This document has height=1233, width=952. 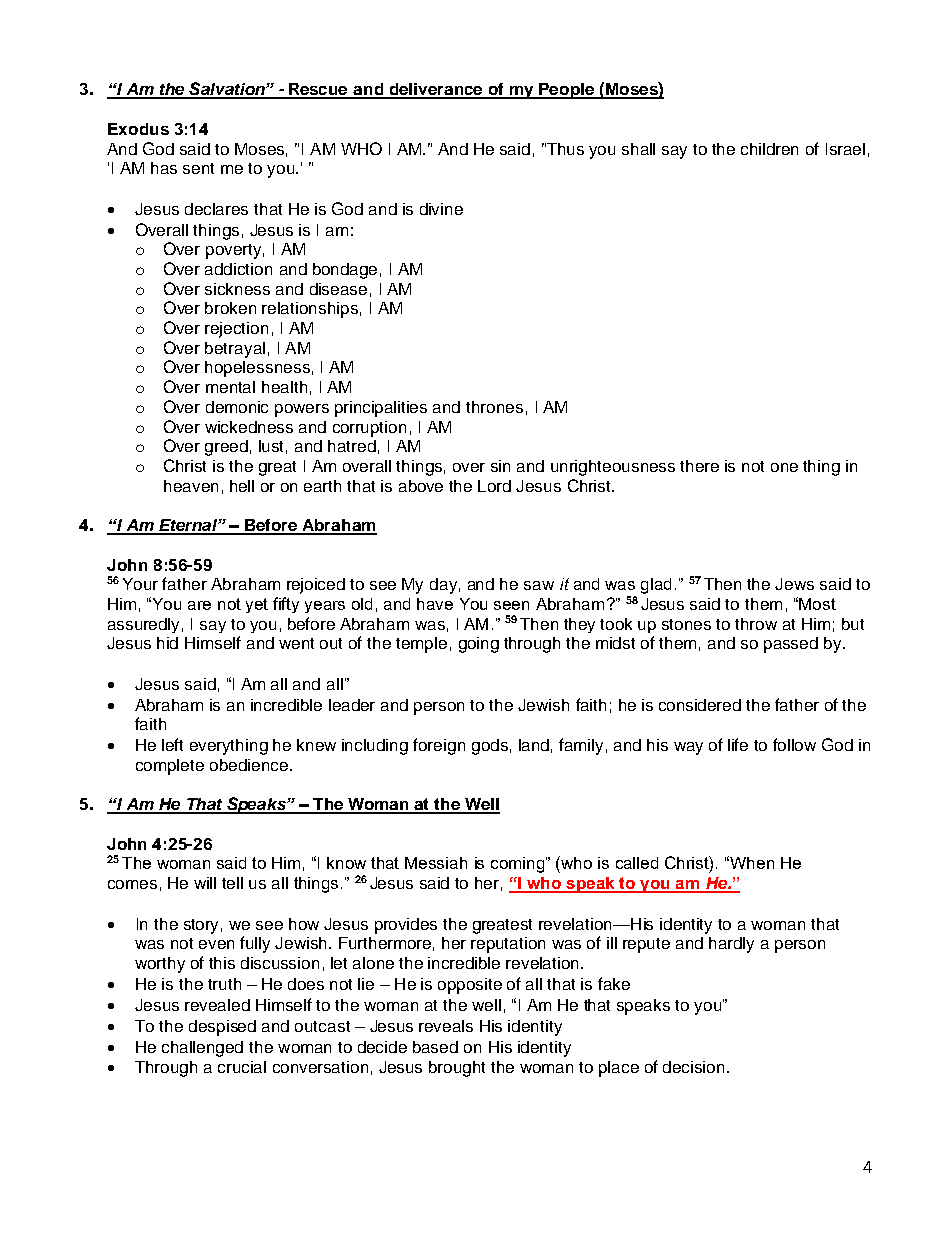 I want to click on children, so click(x=769, y=149).
